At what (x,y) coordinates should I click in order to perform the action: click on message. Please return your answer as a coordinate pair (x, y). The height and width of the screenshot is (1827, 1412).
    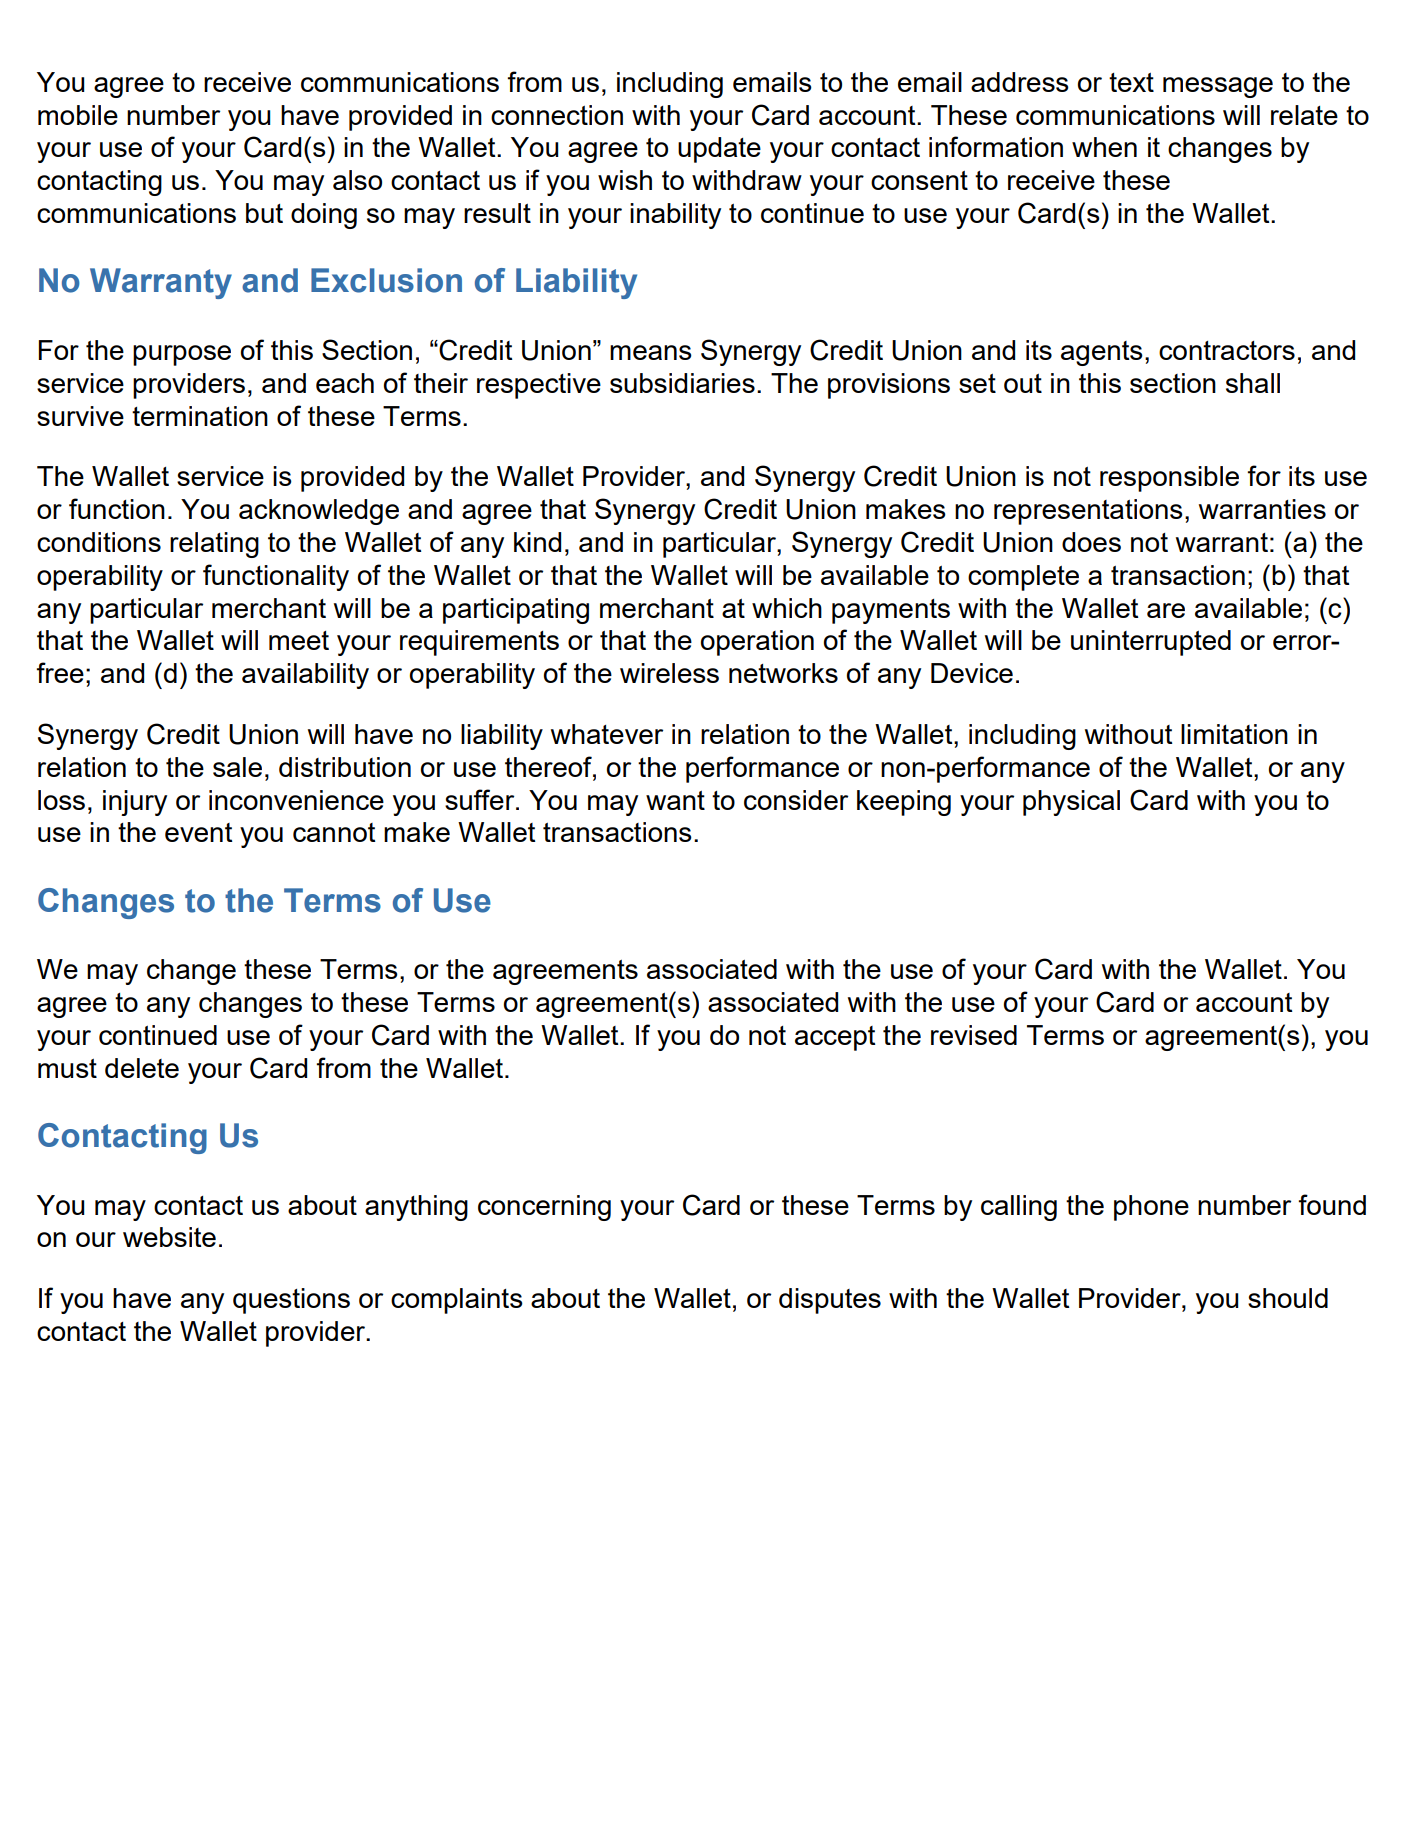
    Looking at the image, I should click on (1218, 87).
